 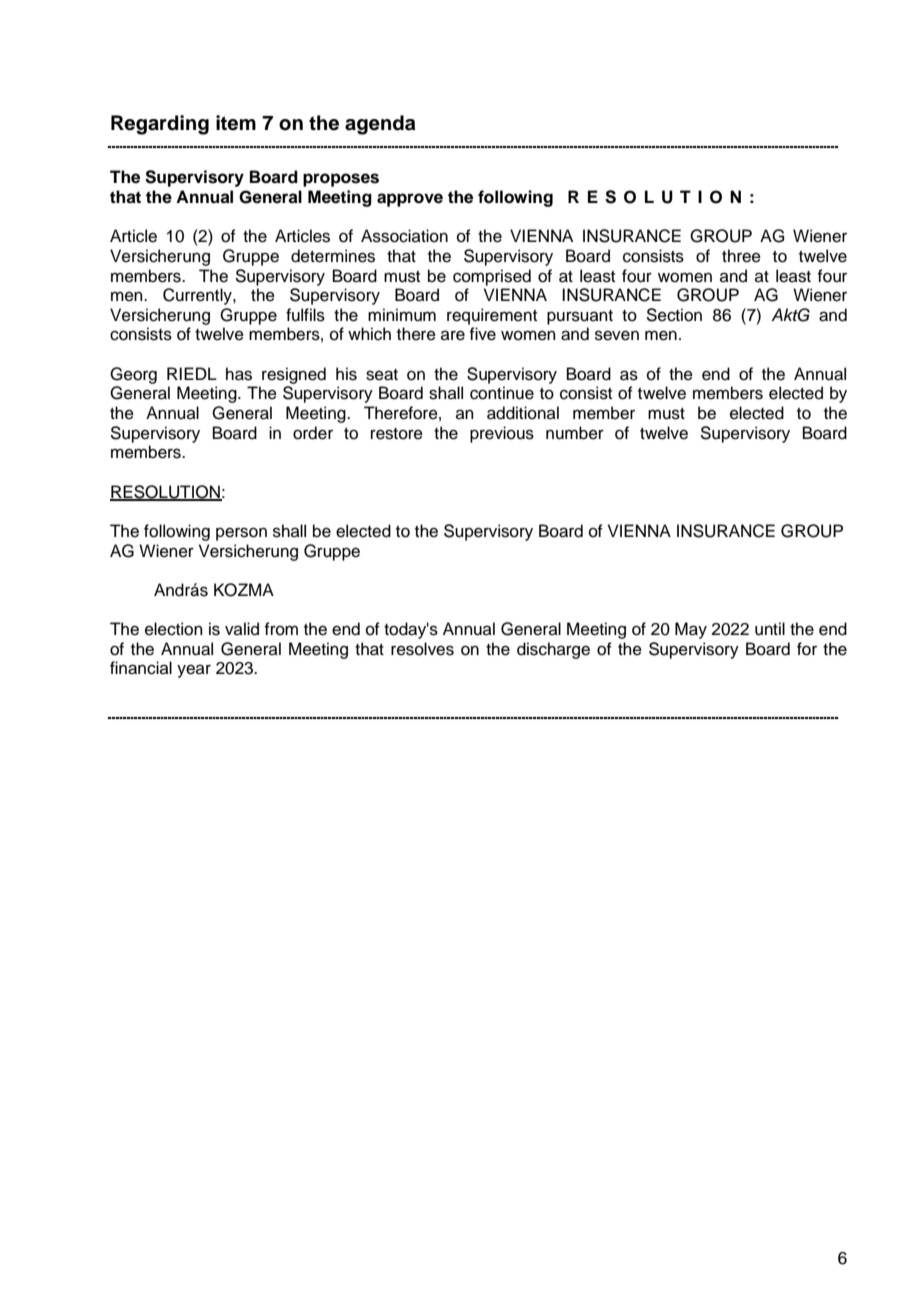 What do you see at coordinates (502, 434) in the page?
I see `previous` at bounding box center [502, 434].
